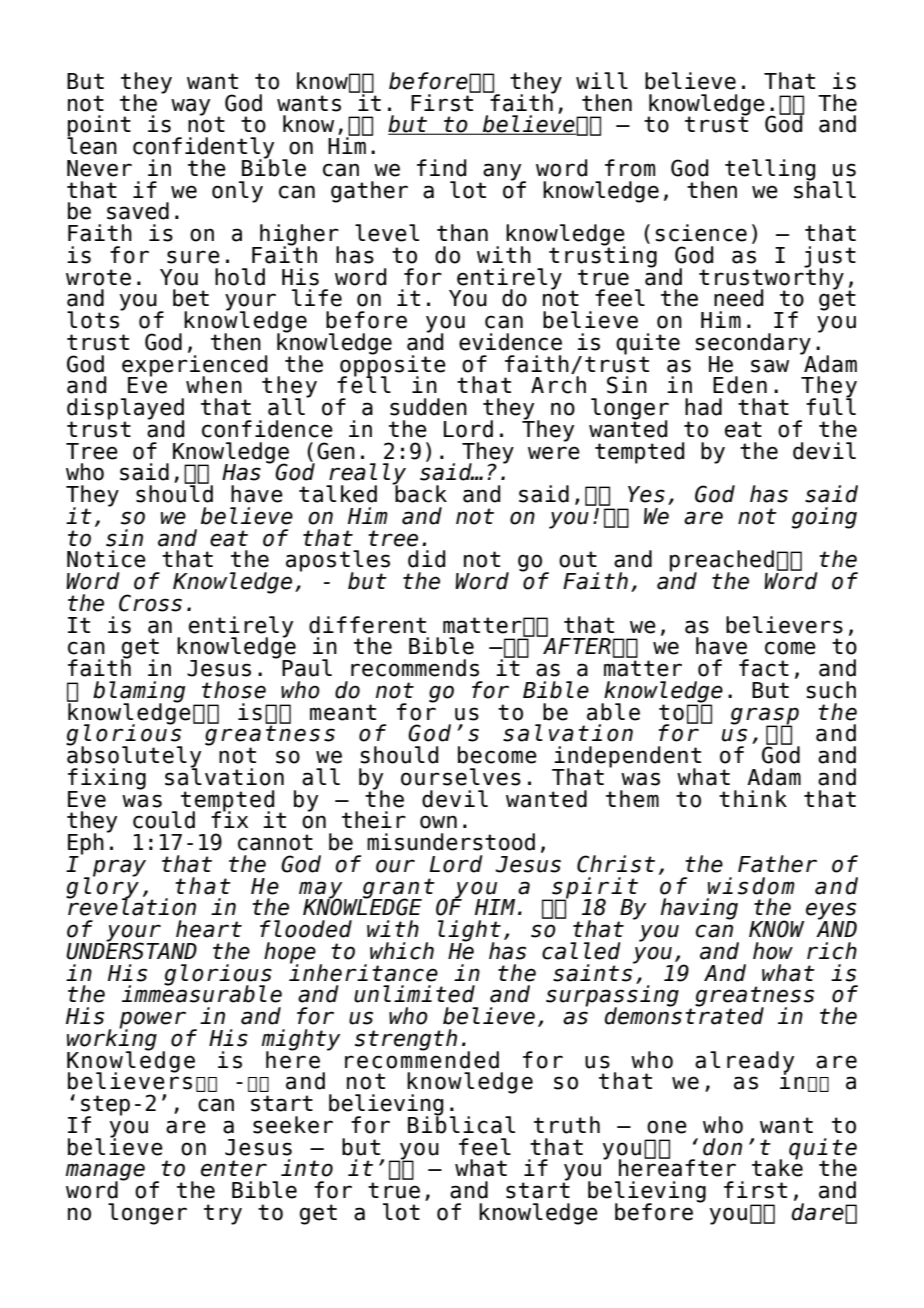 Image resolution: width=924 pixels, height=1308 pixels. Describe the element at coordinates (125, 410) in the screenshot. I see `displayed` at that location.
